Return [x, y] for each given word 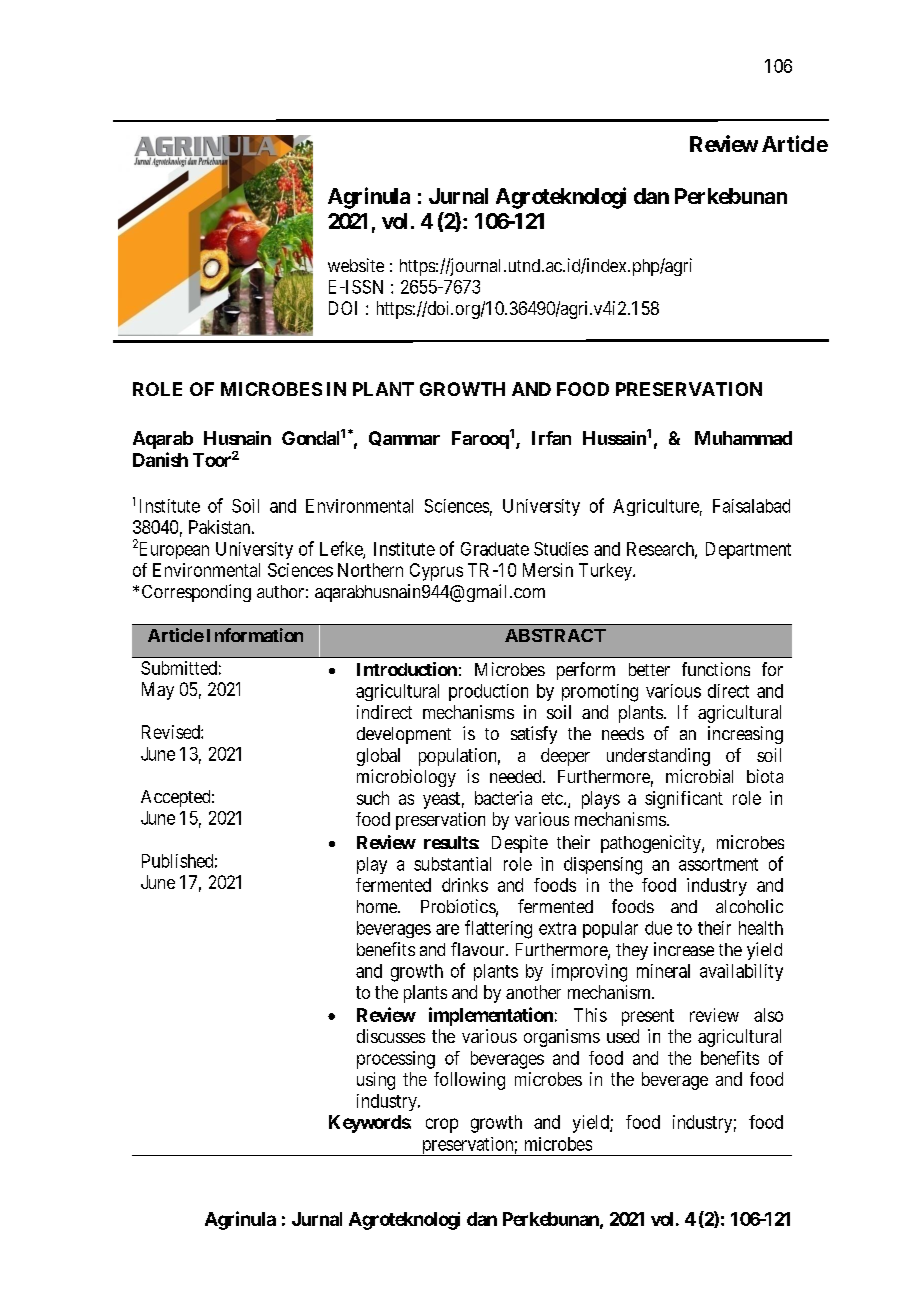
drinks [465, 885]
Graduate [495, 549]
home [378, 906]
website [356, 265]
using [376, 1081]
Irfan [551, 438]
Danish [160, 459]
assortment [718, 864]
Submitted [179, 668]
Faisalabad [751, 506]
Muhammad [743, 438]
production [488, 692]
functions [716, 669]
